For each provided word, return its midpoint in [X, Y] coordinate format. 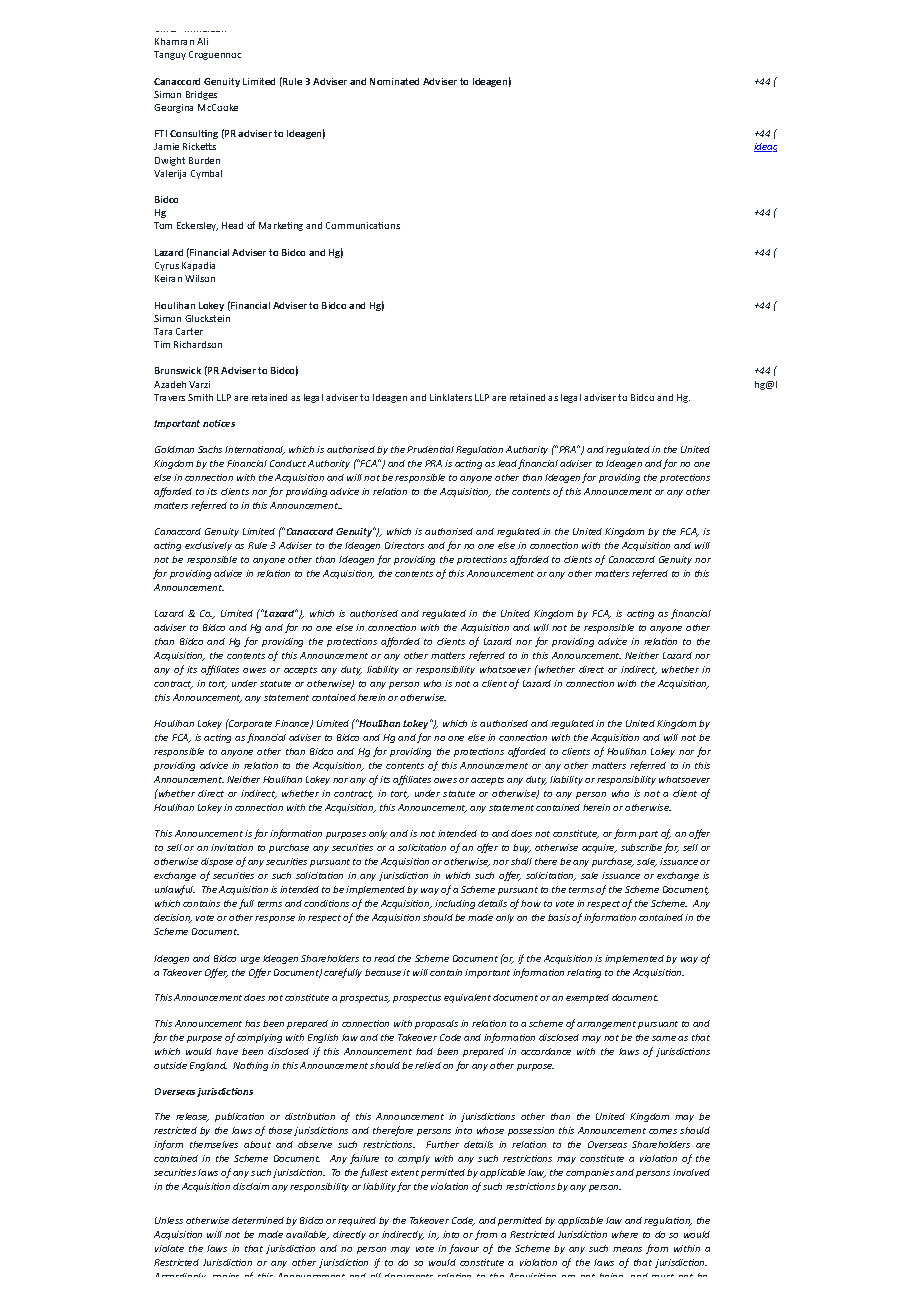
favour [464, 1249]
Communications [363, 225]
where [625, 1234]
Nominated [394, 81]
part [648, 835]
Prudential [430, 449]
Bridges [201, 95]
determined [258, 1220]
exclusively [208, 546]
